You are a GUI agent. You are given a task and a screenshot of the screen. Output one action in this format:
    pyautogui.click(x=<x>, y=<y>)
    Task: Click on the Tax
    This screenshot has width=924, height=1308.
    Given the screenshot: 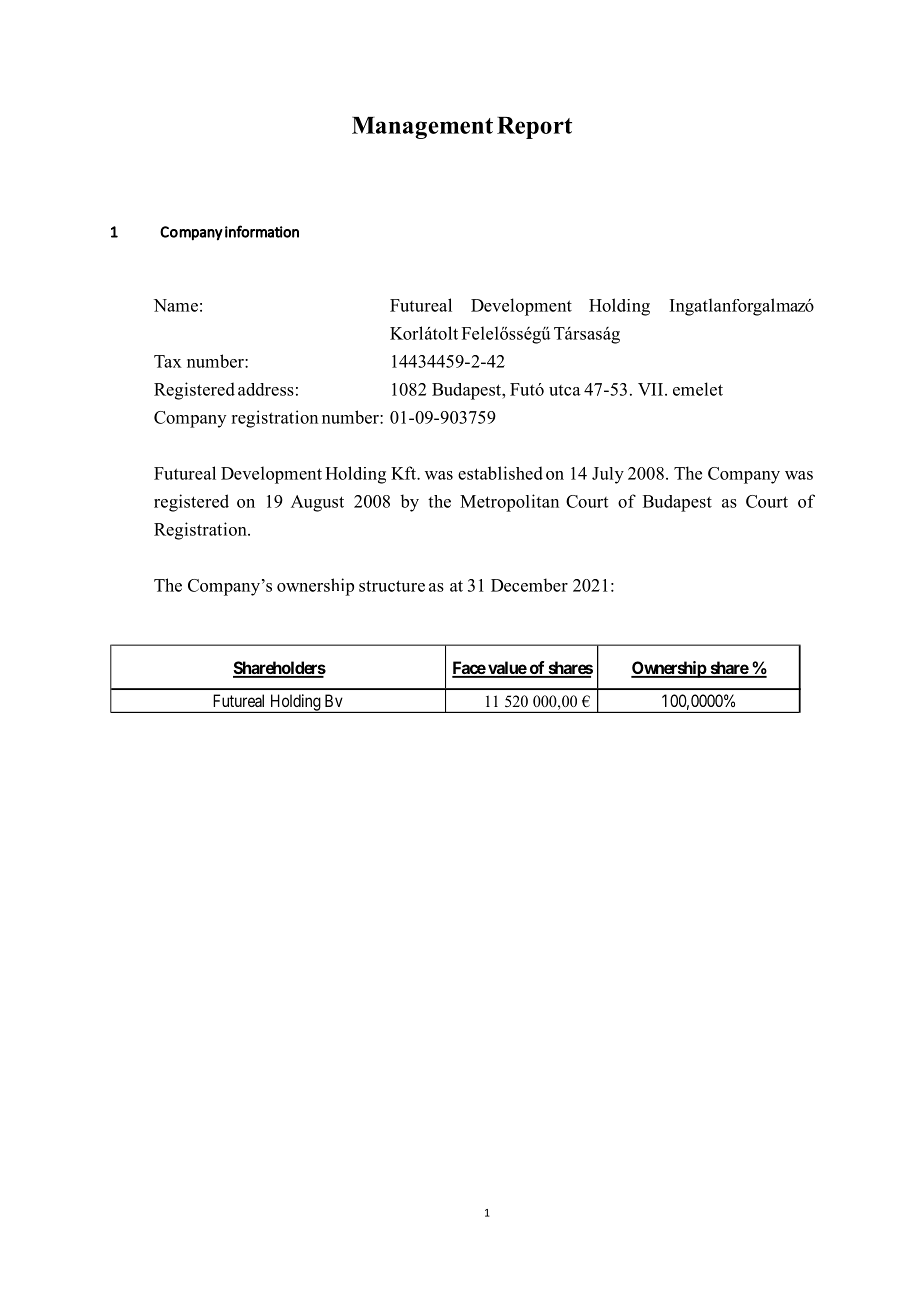 What is the action you would take?
    pyautogui.click(x=168, y=361)
